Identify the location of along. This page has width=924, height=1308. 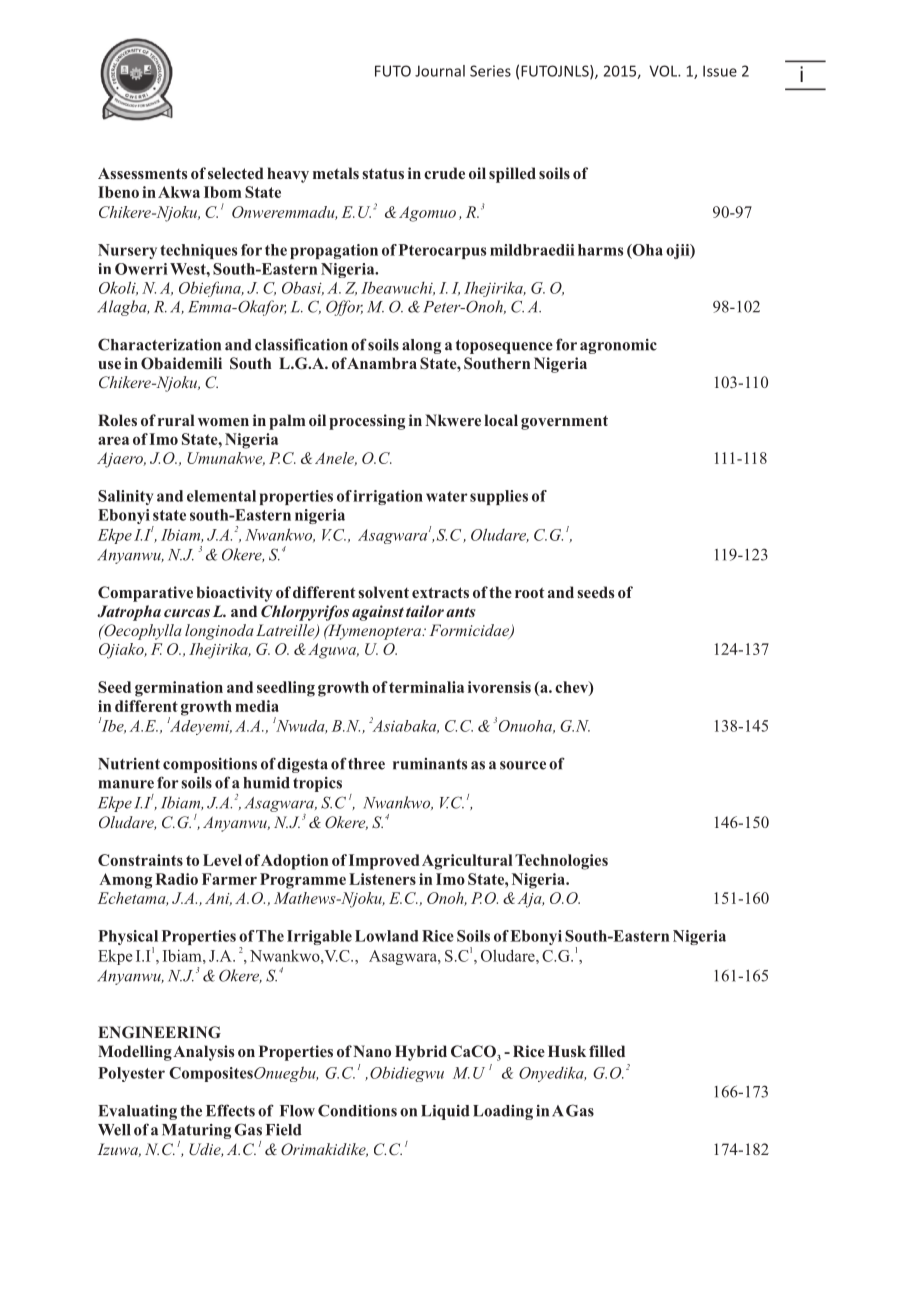
(421, 346).
